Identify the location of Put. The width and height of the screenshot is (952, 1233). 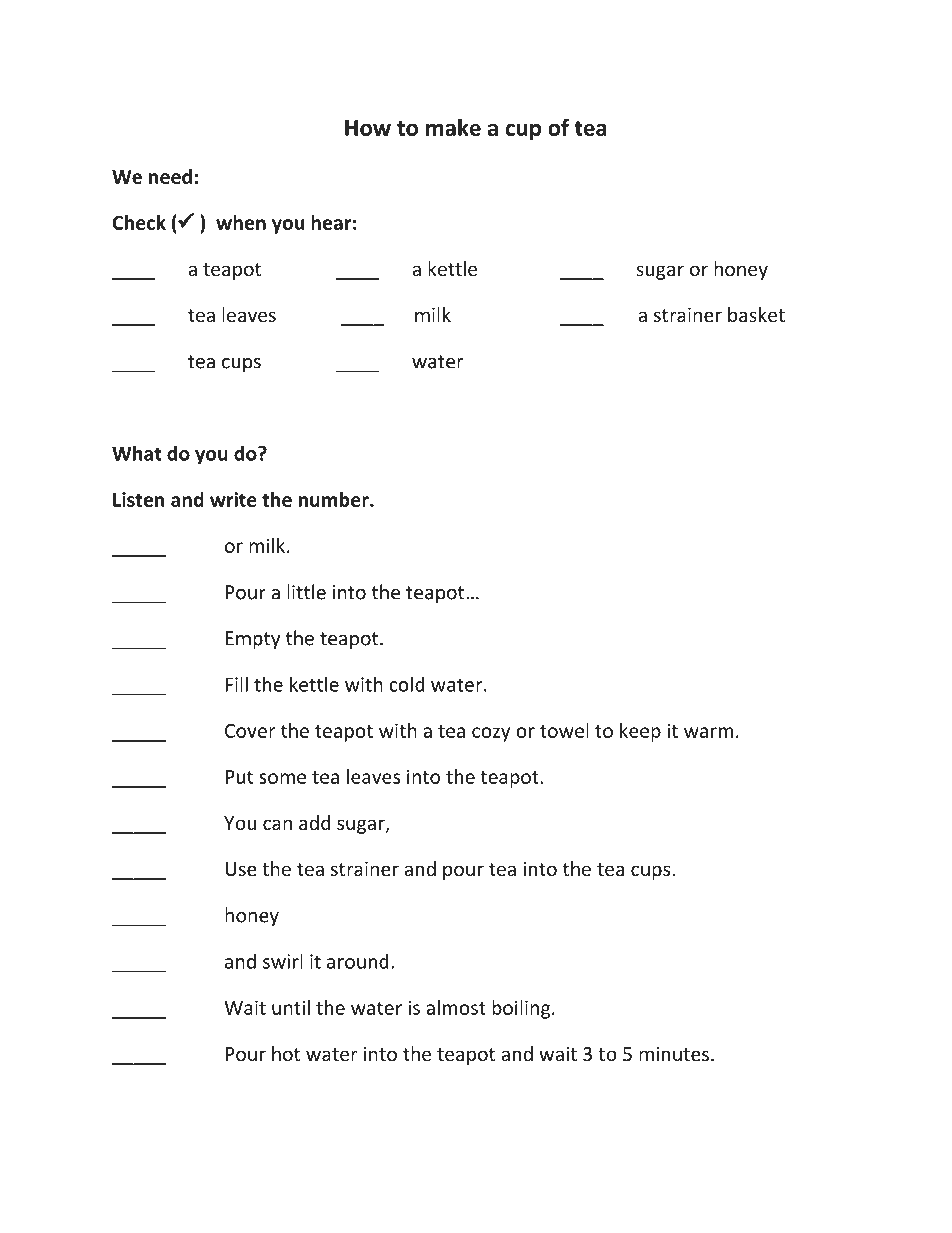
(239, 777).
